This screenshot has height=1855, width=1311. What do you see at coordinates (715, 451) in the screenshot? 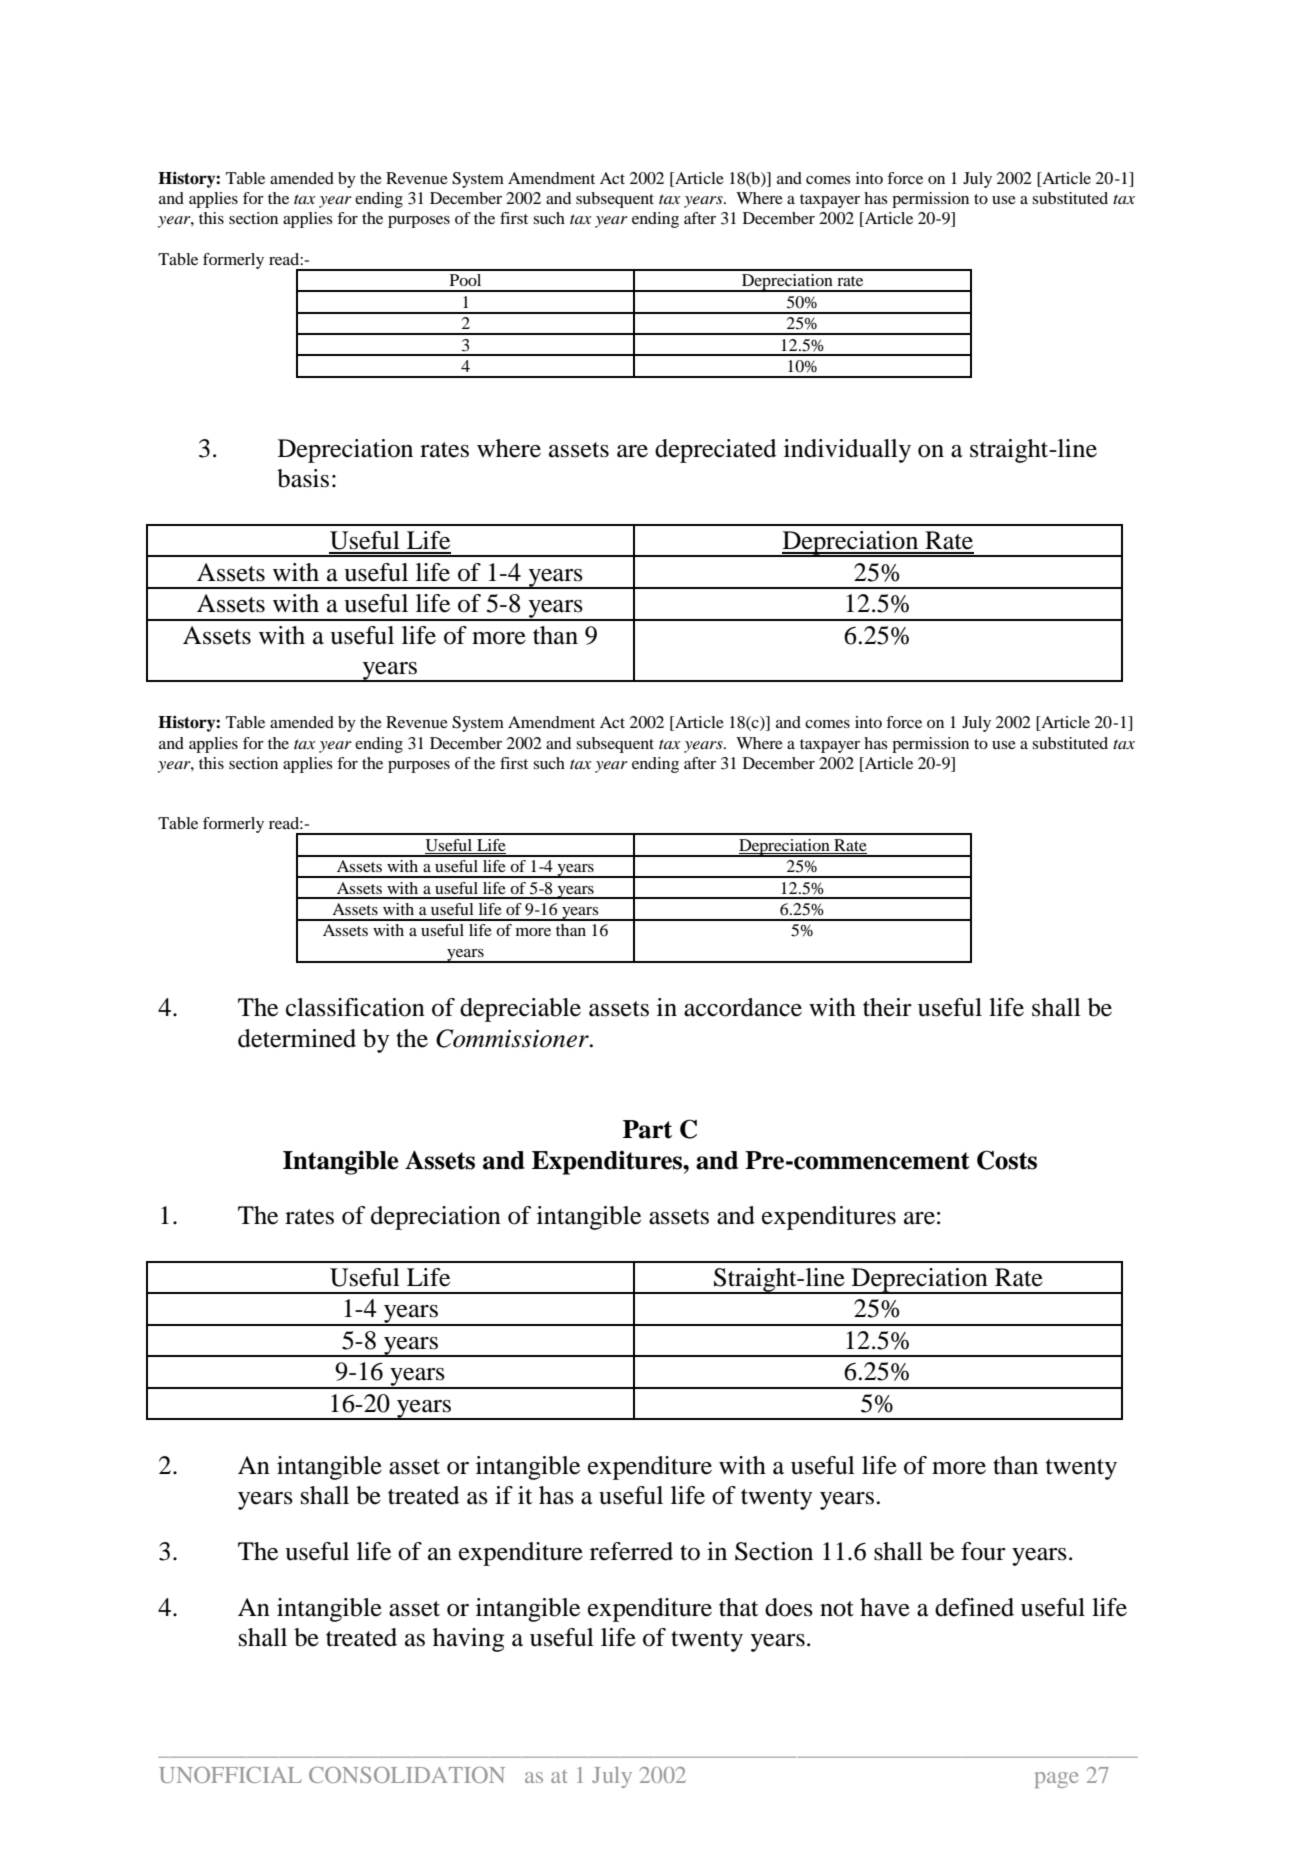
I see `depreciated` at bounding box center [715, 451].
